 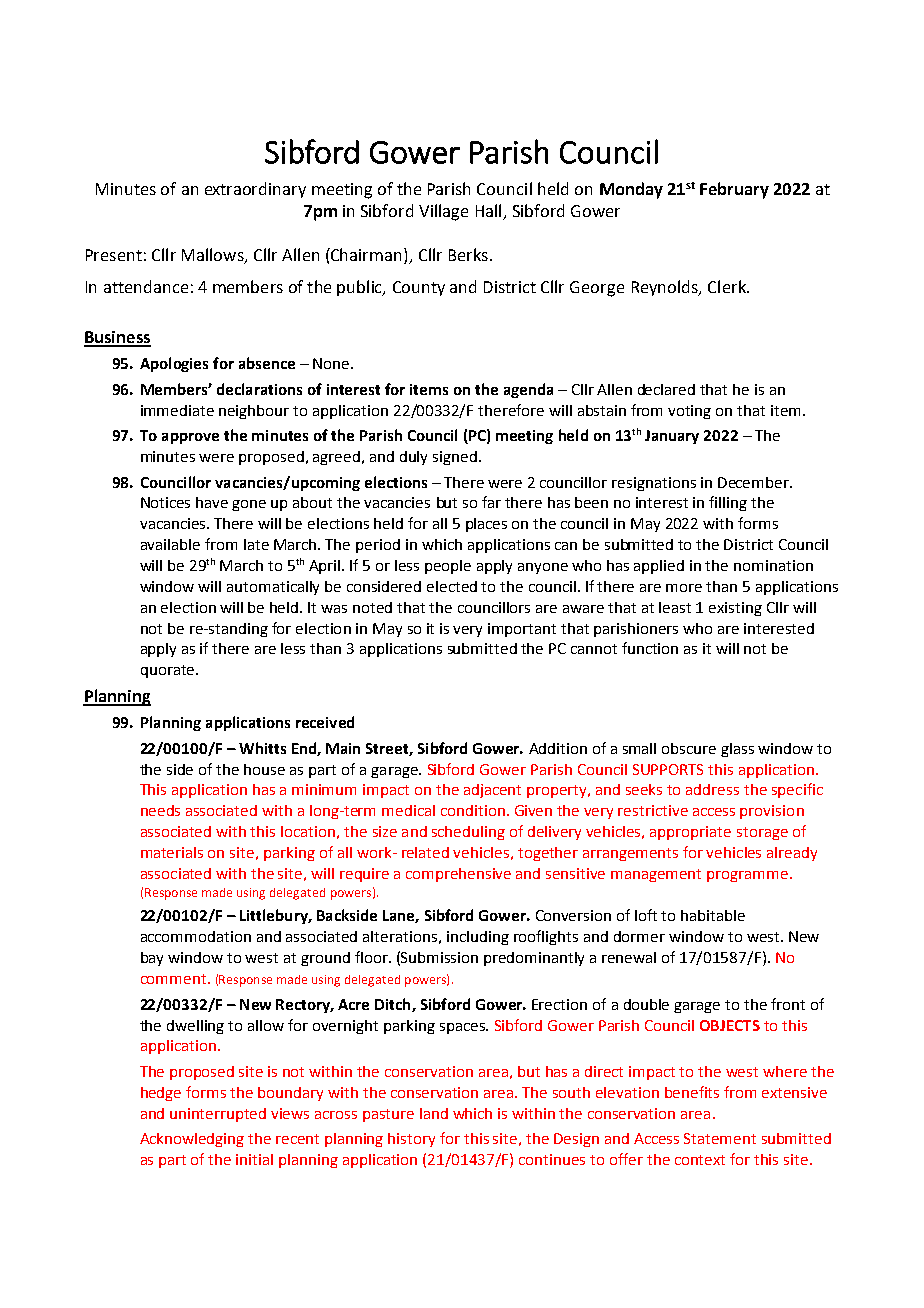 I want to click on February, so click(x=734, y=190).
